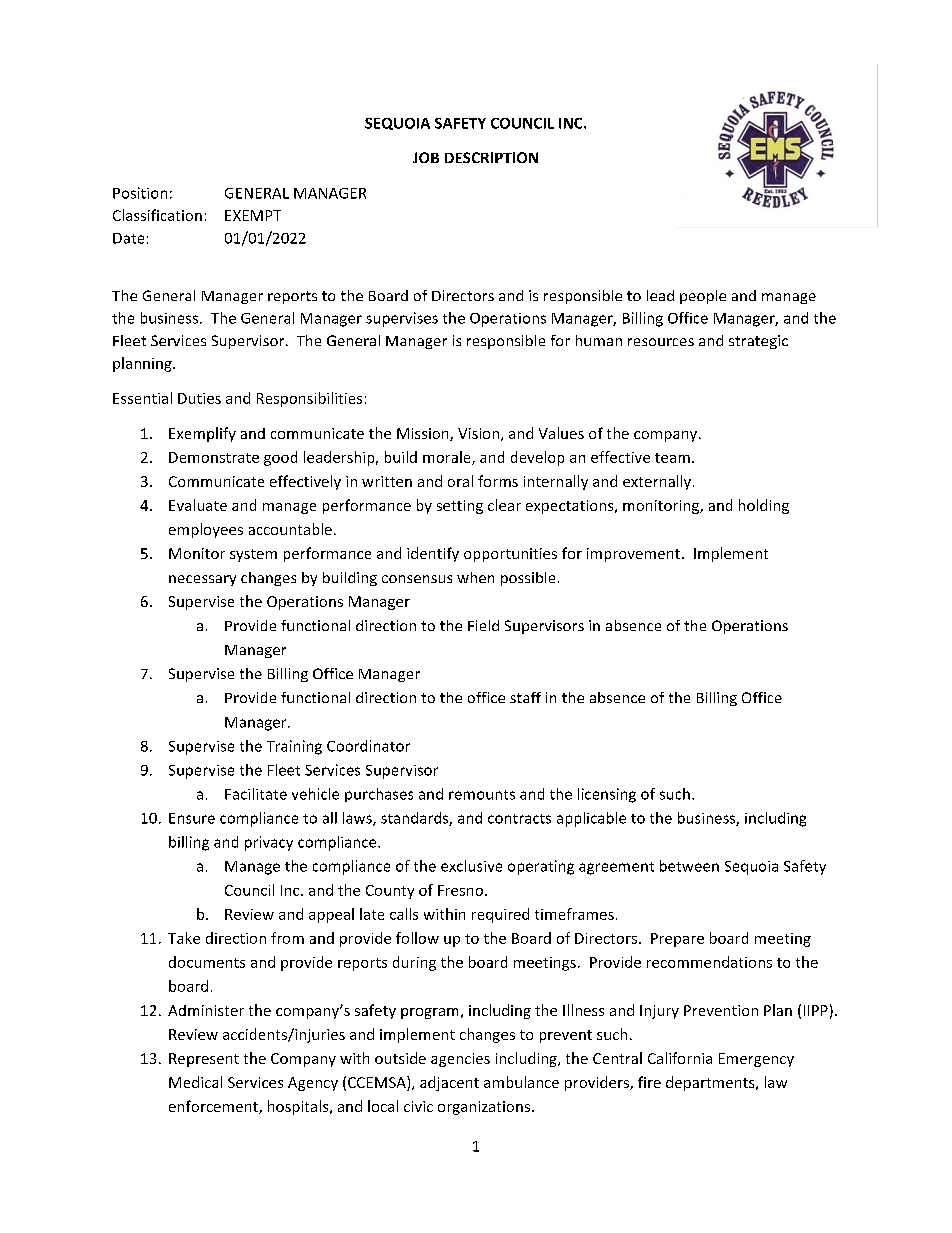 This document has height=1233, width=952. What do you see at coordinates (703, 297) in the document?
I see `people` at bounding box center [703, 297].
